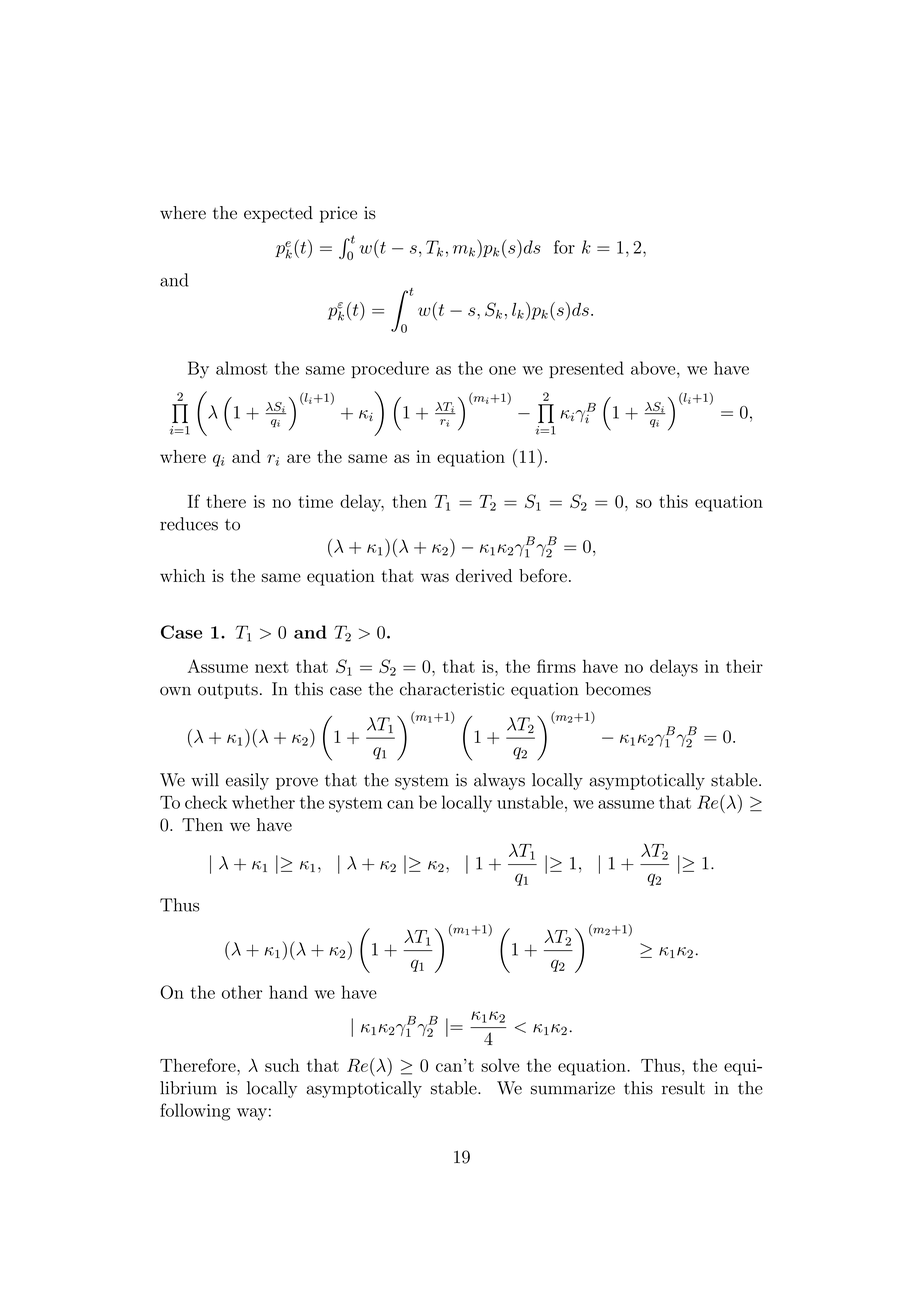  Describe the element at coordinates (263, 802) in the screenshot. I see `whether` at that location.
